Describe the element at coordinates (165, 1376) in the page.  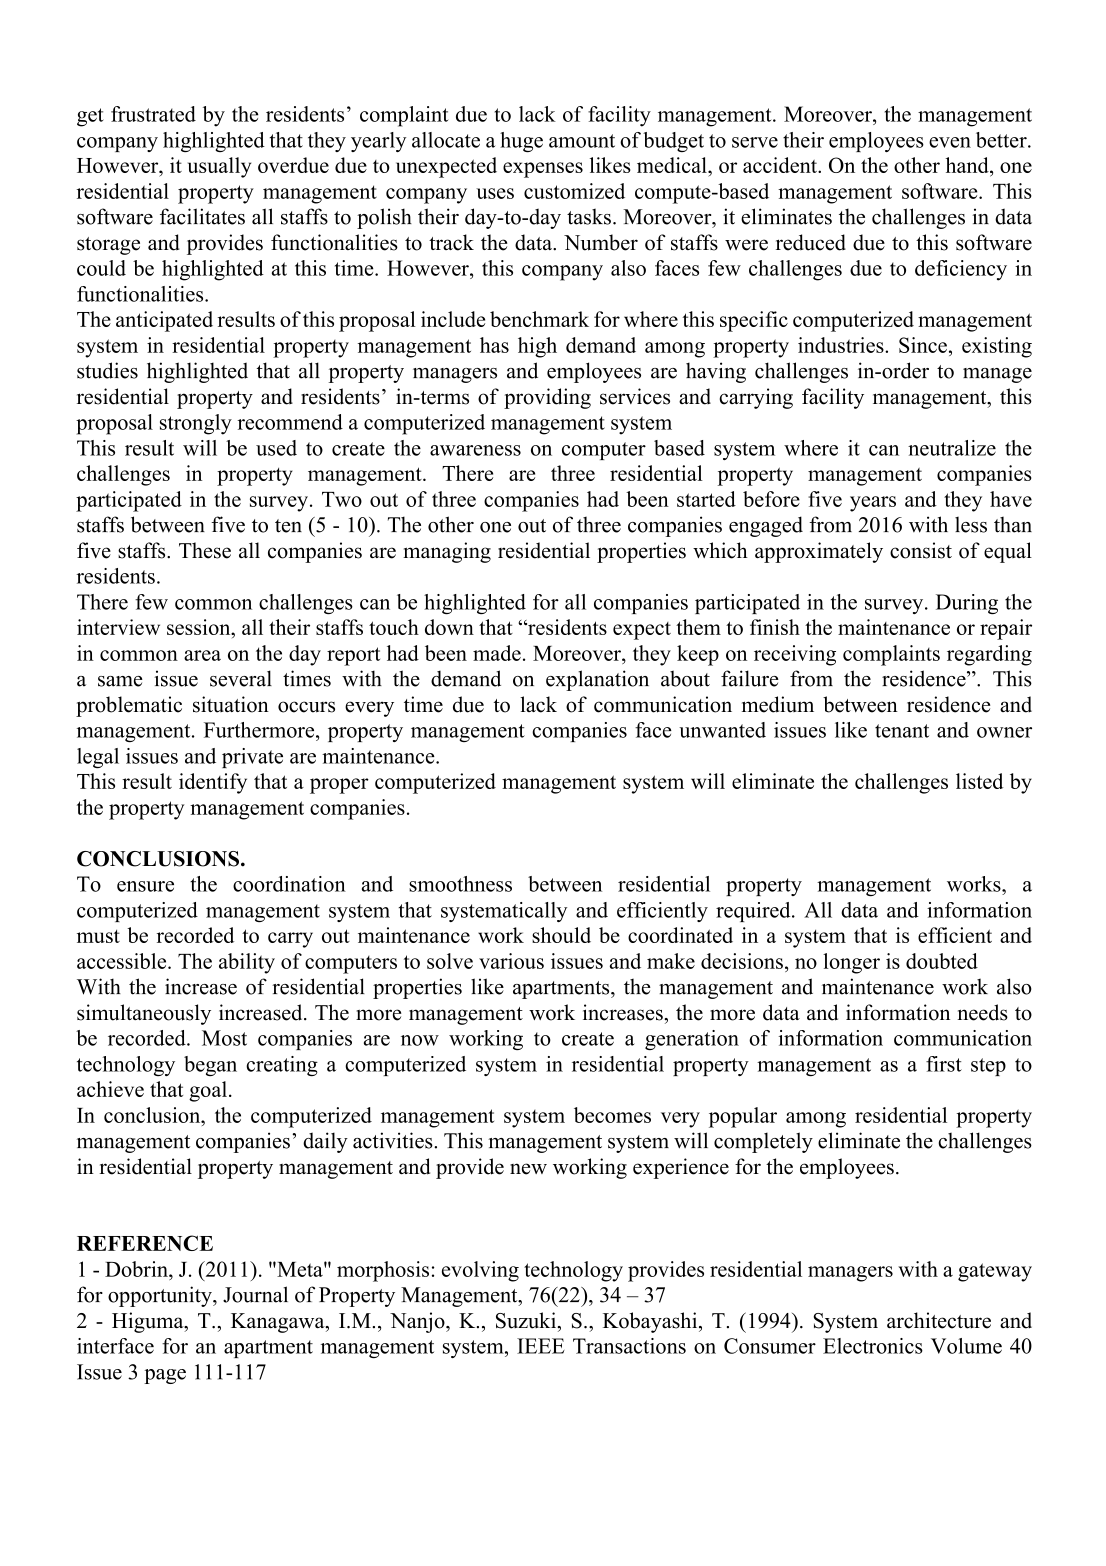
I see `page` at that location.
